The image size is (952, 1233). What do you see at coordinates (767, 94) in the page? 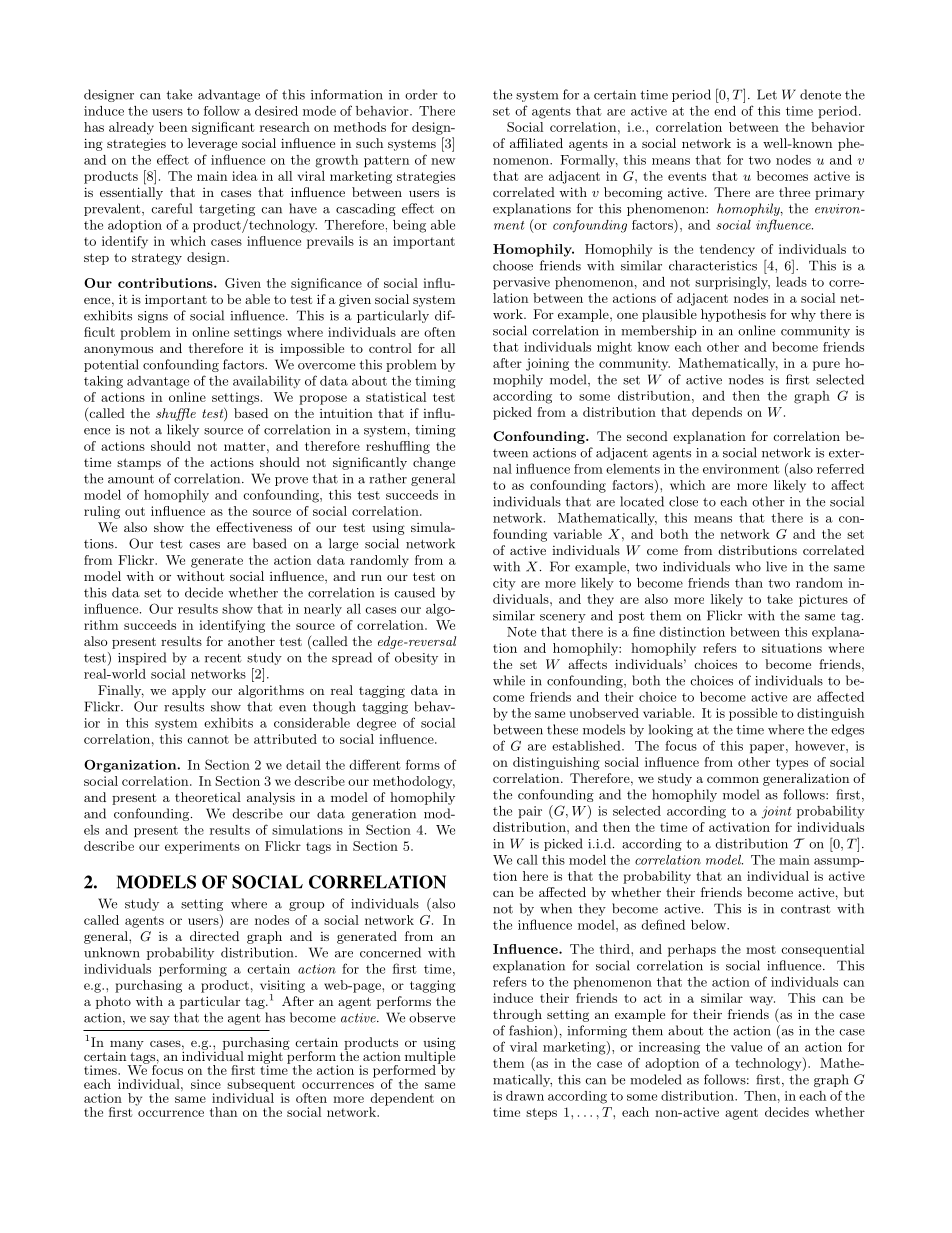
I see `Let` at bounding box center [767, 94].
